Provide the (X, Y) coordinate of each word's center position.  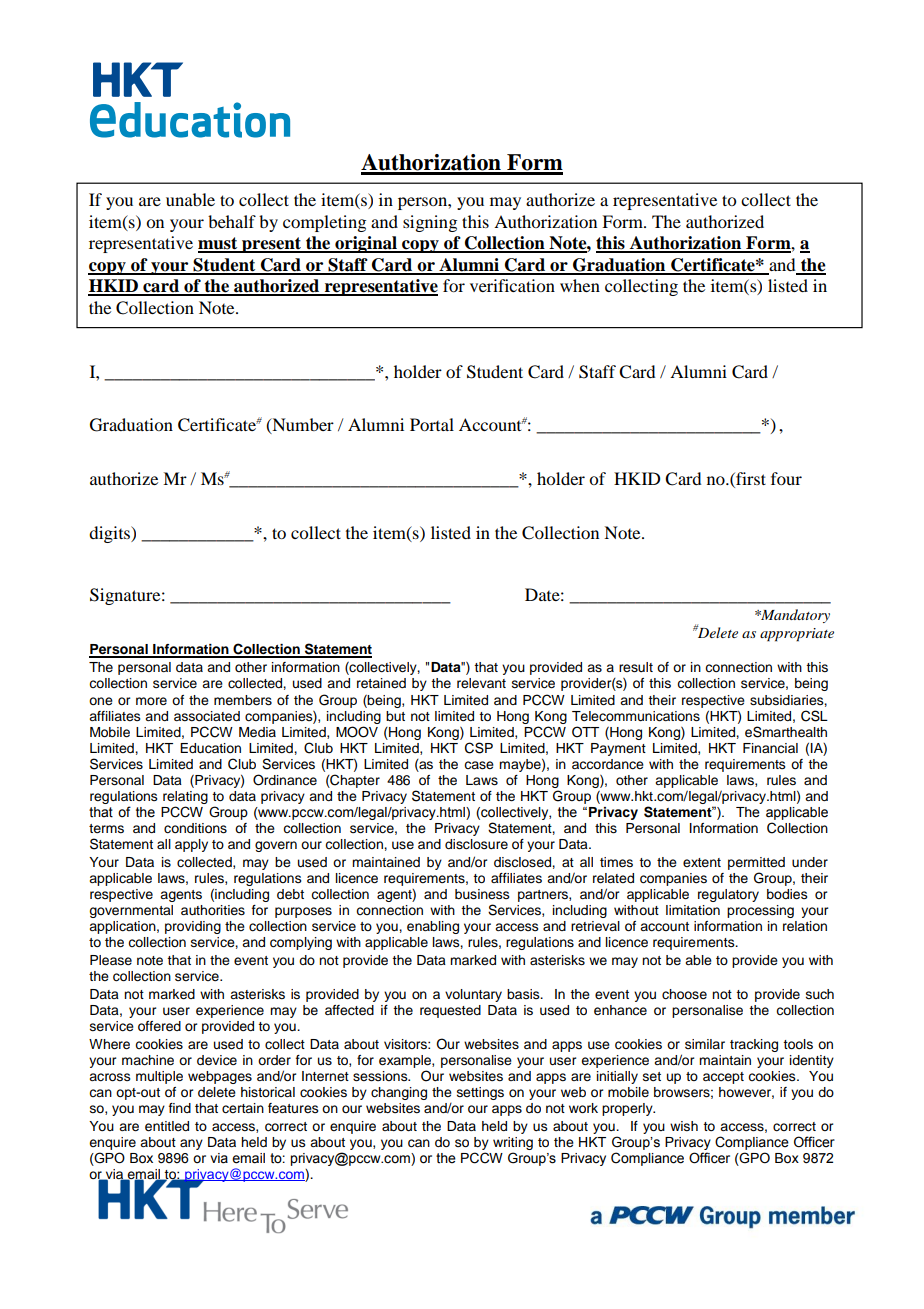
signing (430, 223)
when (580, 285)
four (786, 478)
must (219, 244)
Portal (432, 424)
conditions (195, 828)
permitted (756, 863)
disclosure (476, 844)
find (180, 1108)
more (151, 701)
